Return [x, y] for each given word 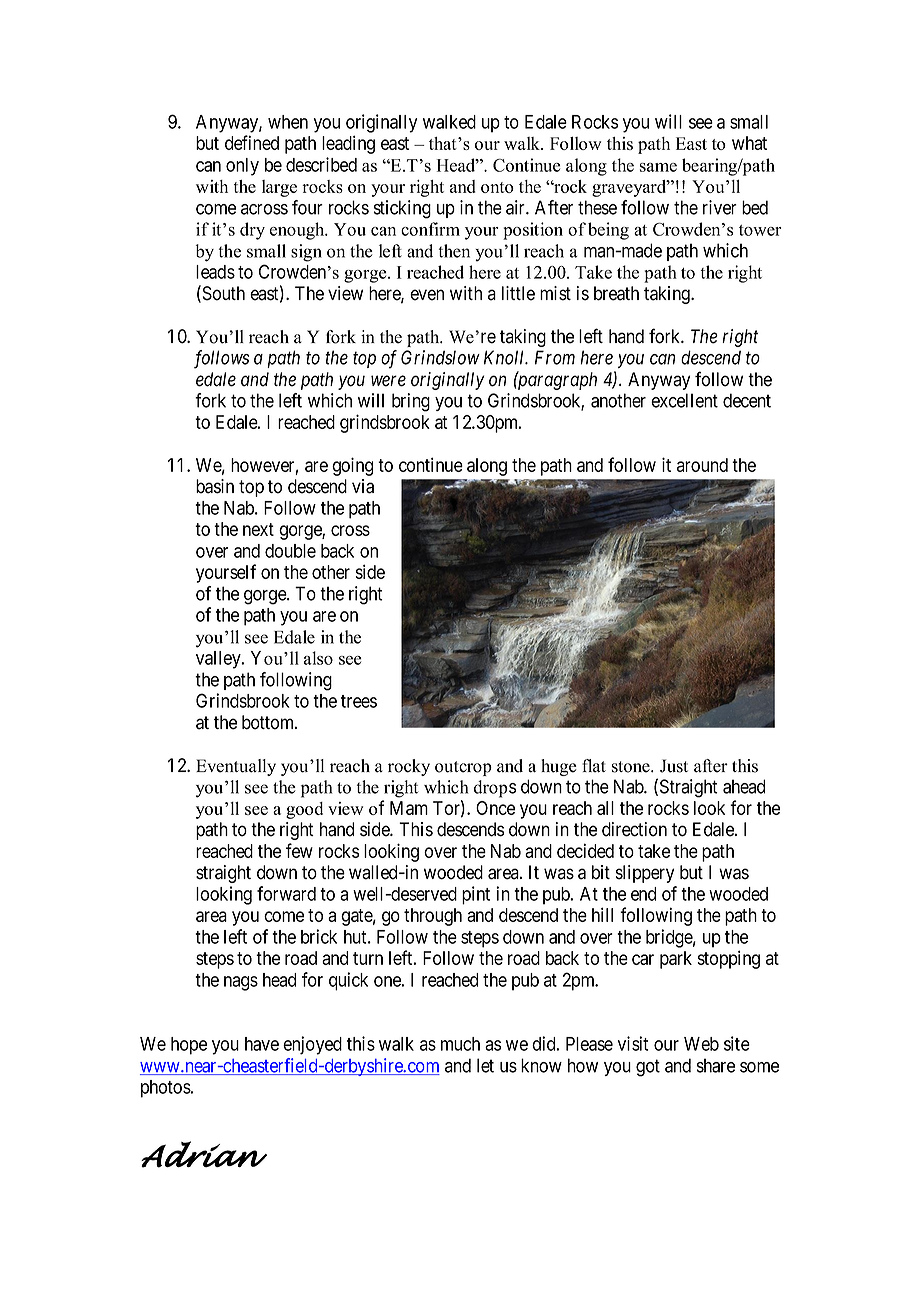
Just [674, 766]
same [658, 167]
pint [476, 895]
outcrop [463, 768]
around [702, 465]
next [258, 529]
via [363, 486]
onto [497, 187]
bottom [269, 722]
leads [215, 272]
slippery [645, 874]
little [518, 293]
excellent [684, 400]
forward [286, 893]
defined [252, 142]
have [262, 1044]
